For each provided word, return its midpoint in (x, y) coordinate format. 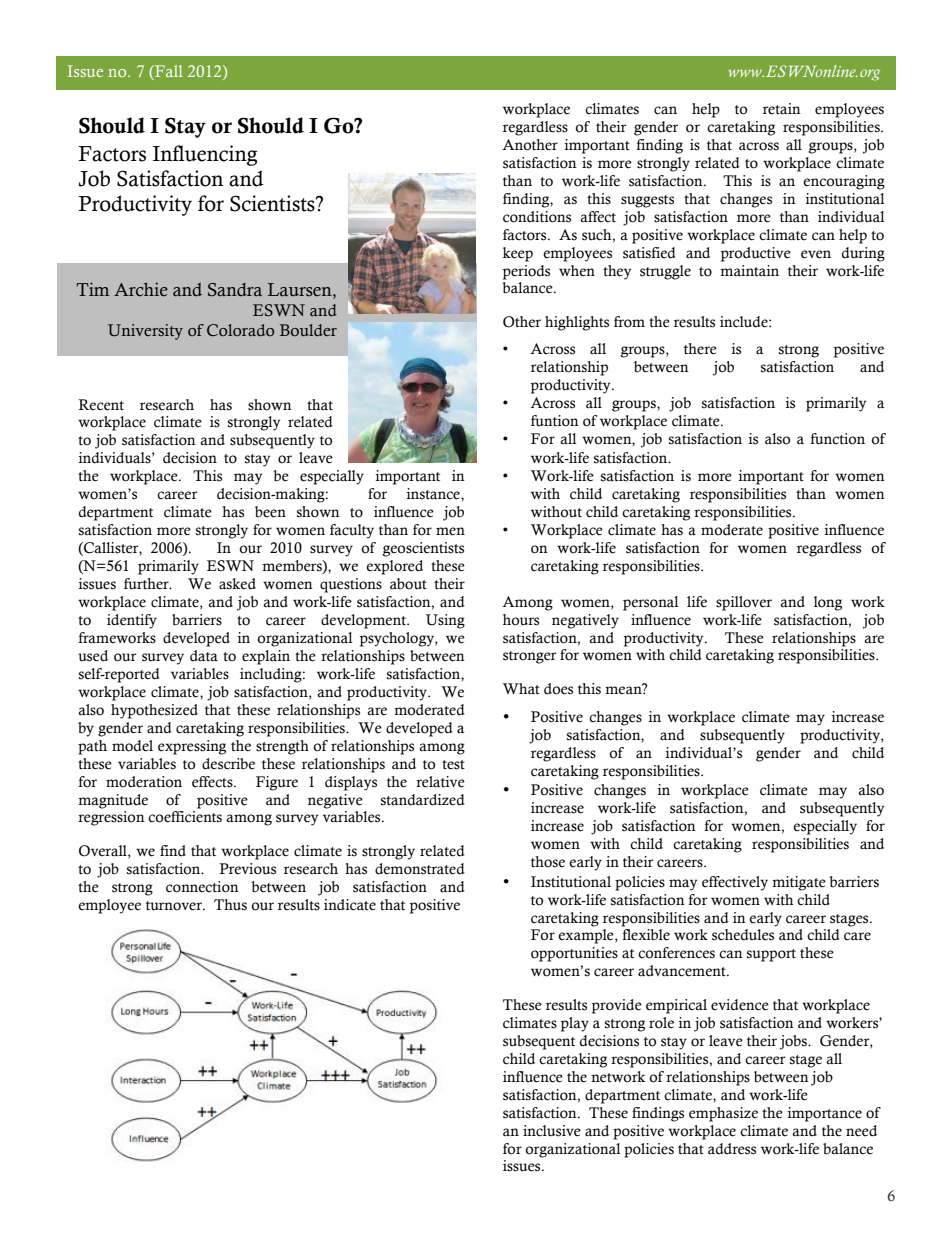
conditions (537, 217)
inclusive (552, 1131)
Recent (101, 405)
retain (782, 109)
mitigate (799, 883)
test (453, 765)
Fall (168, 71)
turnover (175, 906)
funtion (555, 421)
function (837, 439)
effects (213, 782)
